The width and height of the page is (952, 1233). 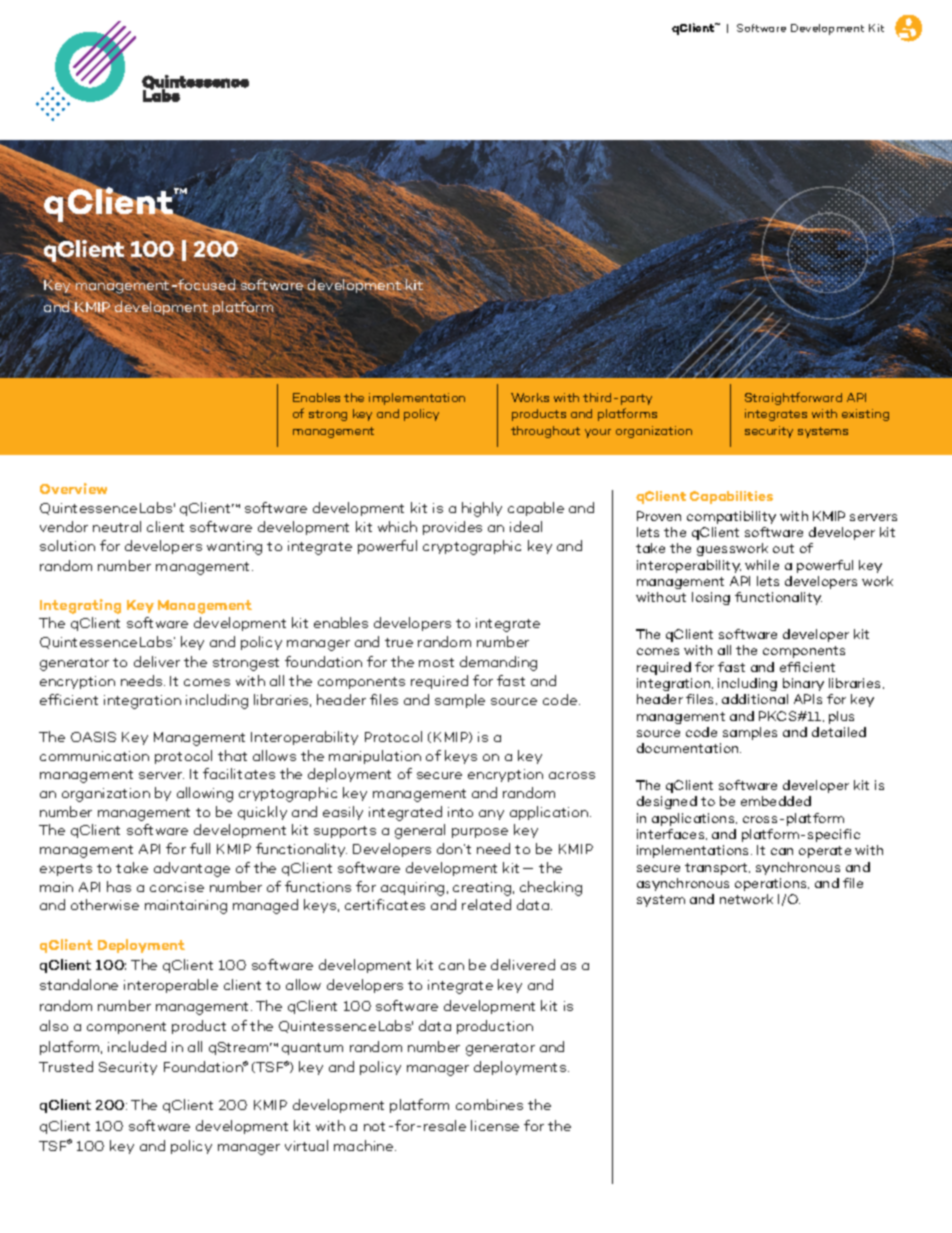 What do you see at coordinates (94, 756) in the page?
I see `communication` at bounding box center [94, 756].
